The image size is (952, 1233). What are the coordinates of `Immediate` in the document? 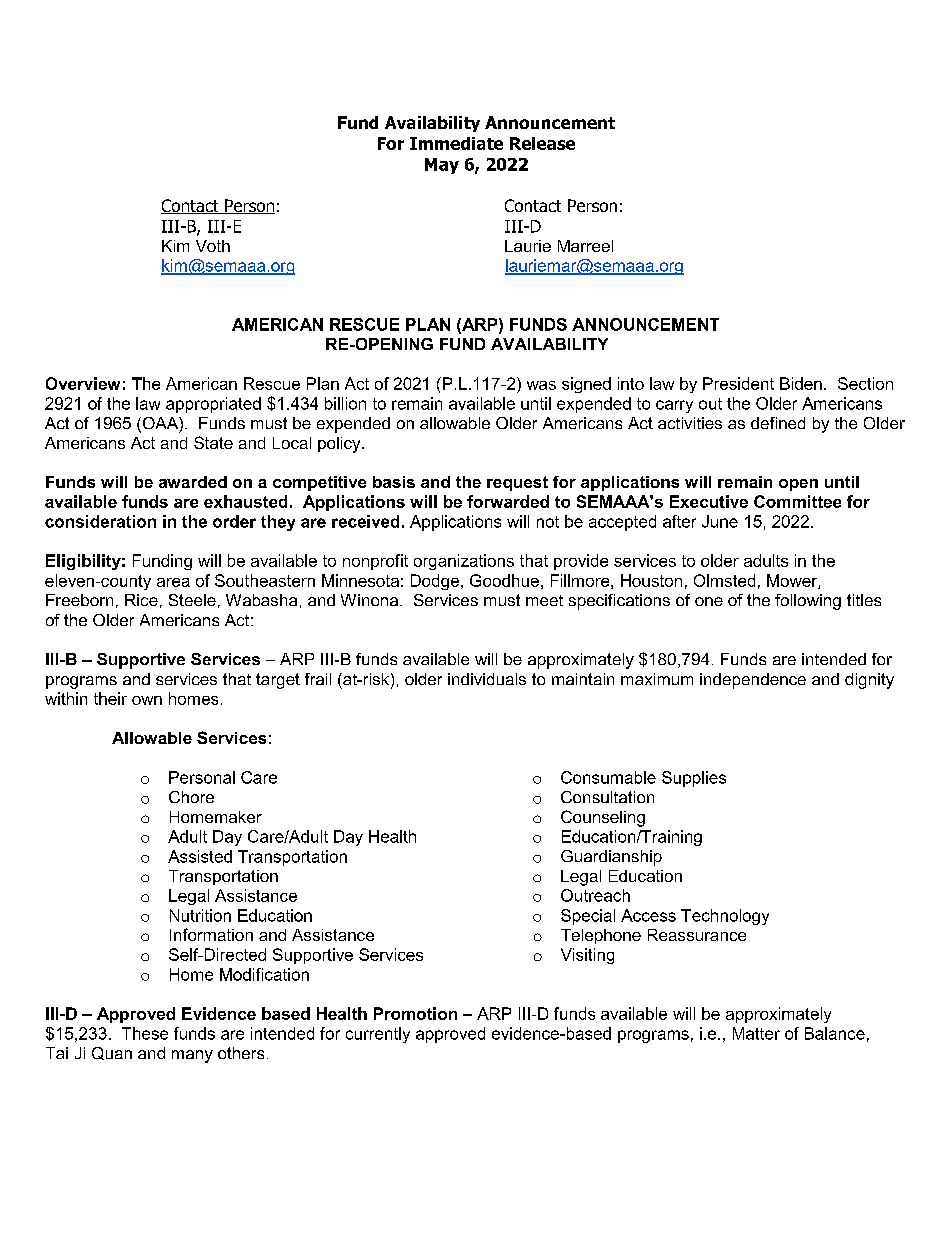 It's located at (456, 143).
